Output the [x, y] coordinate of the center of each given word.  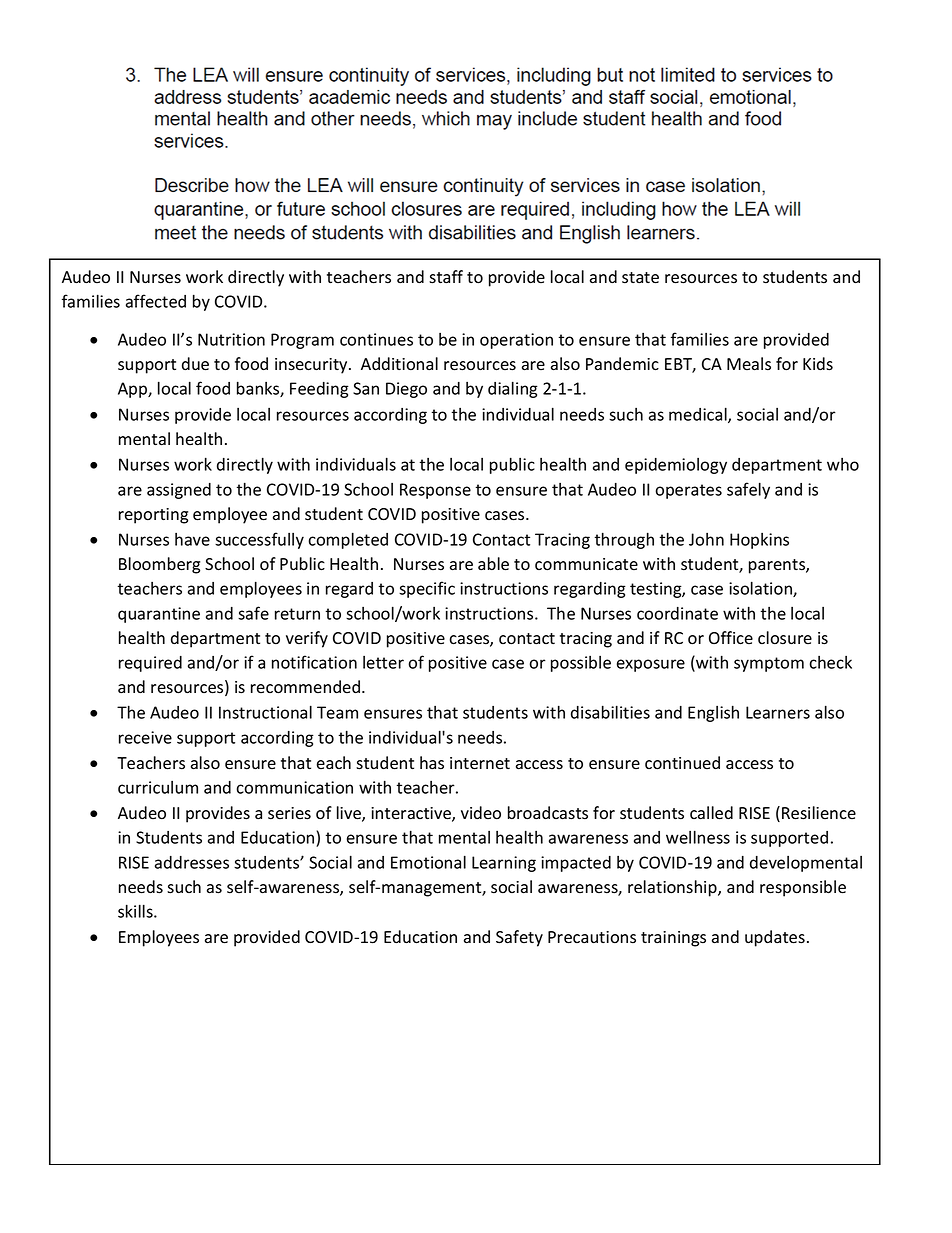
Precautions [592, 937]
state [640, 278]
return [297, 614]
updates [775, 938]
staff [446, 277]
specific [427, 589]
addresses [192, 862]
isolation [761, 589]
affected [156, 301]
